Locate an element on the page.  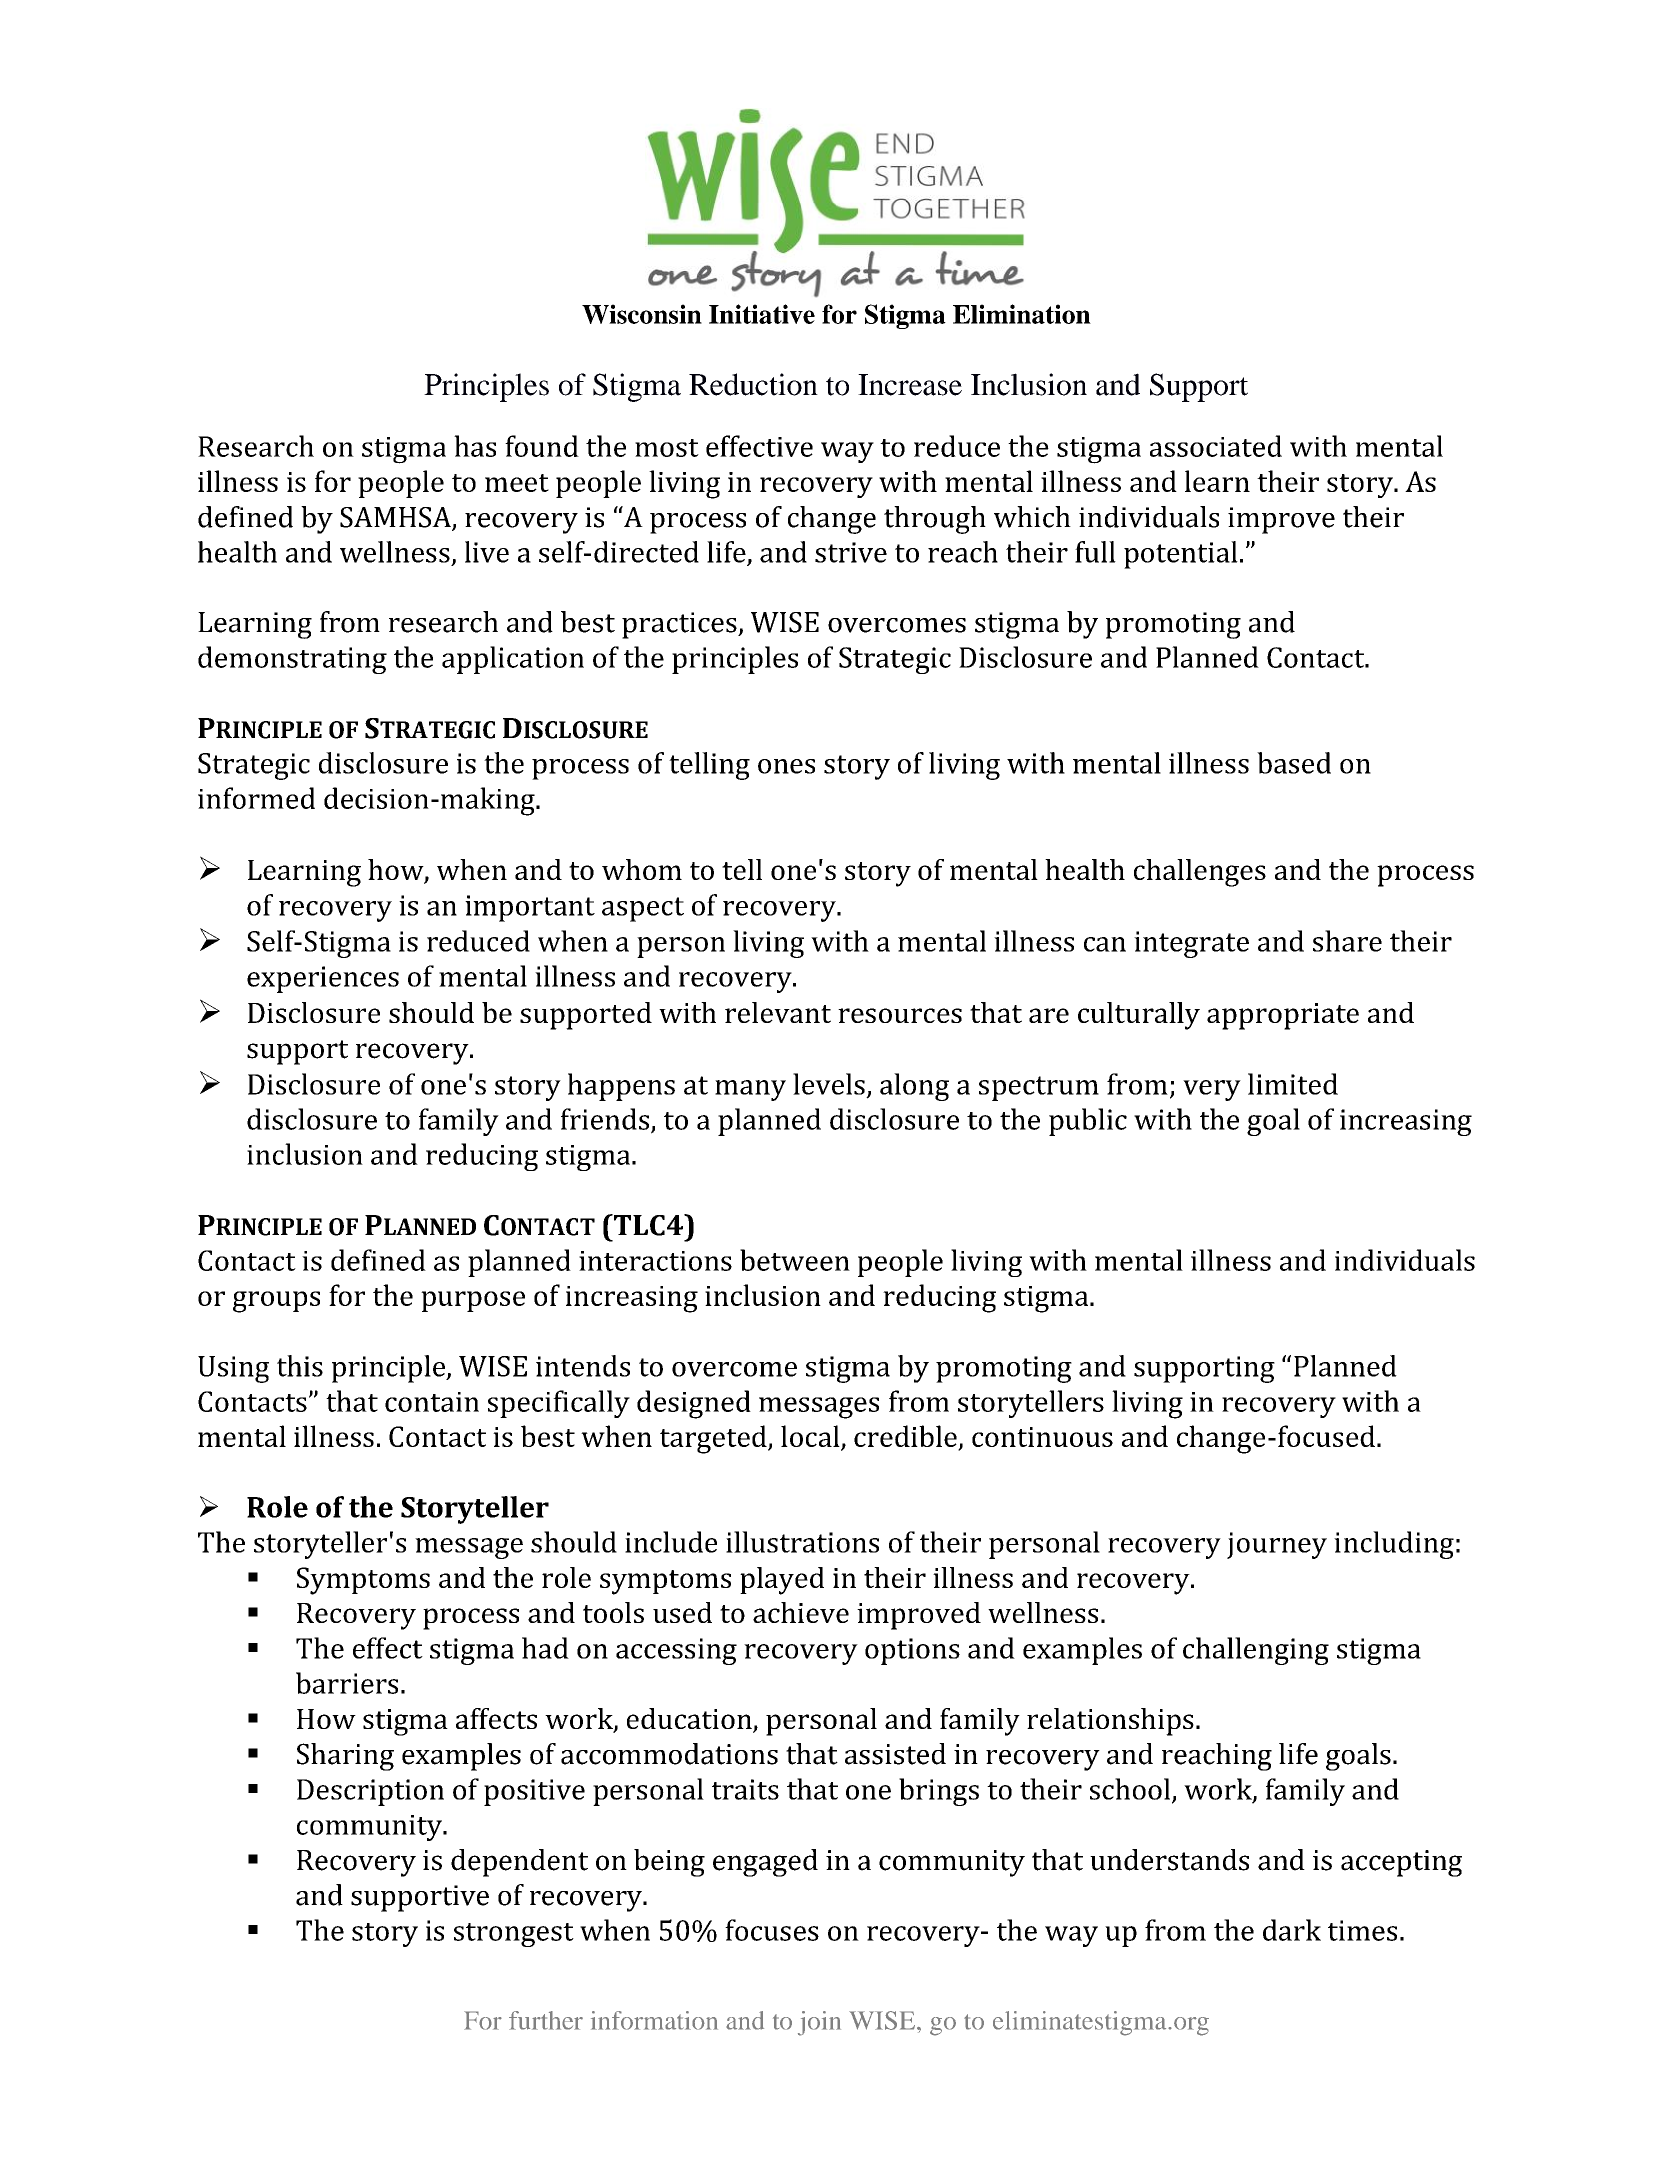
has is located at coordinates (475, 446).
